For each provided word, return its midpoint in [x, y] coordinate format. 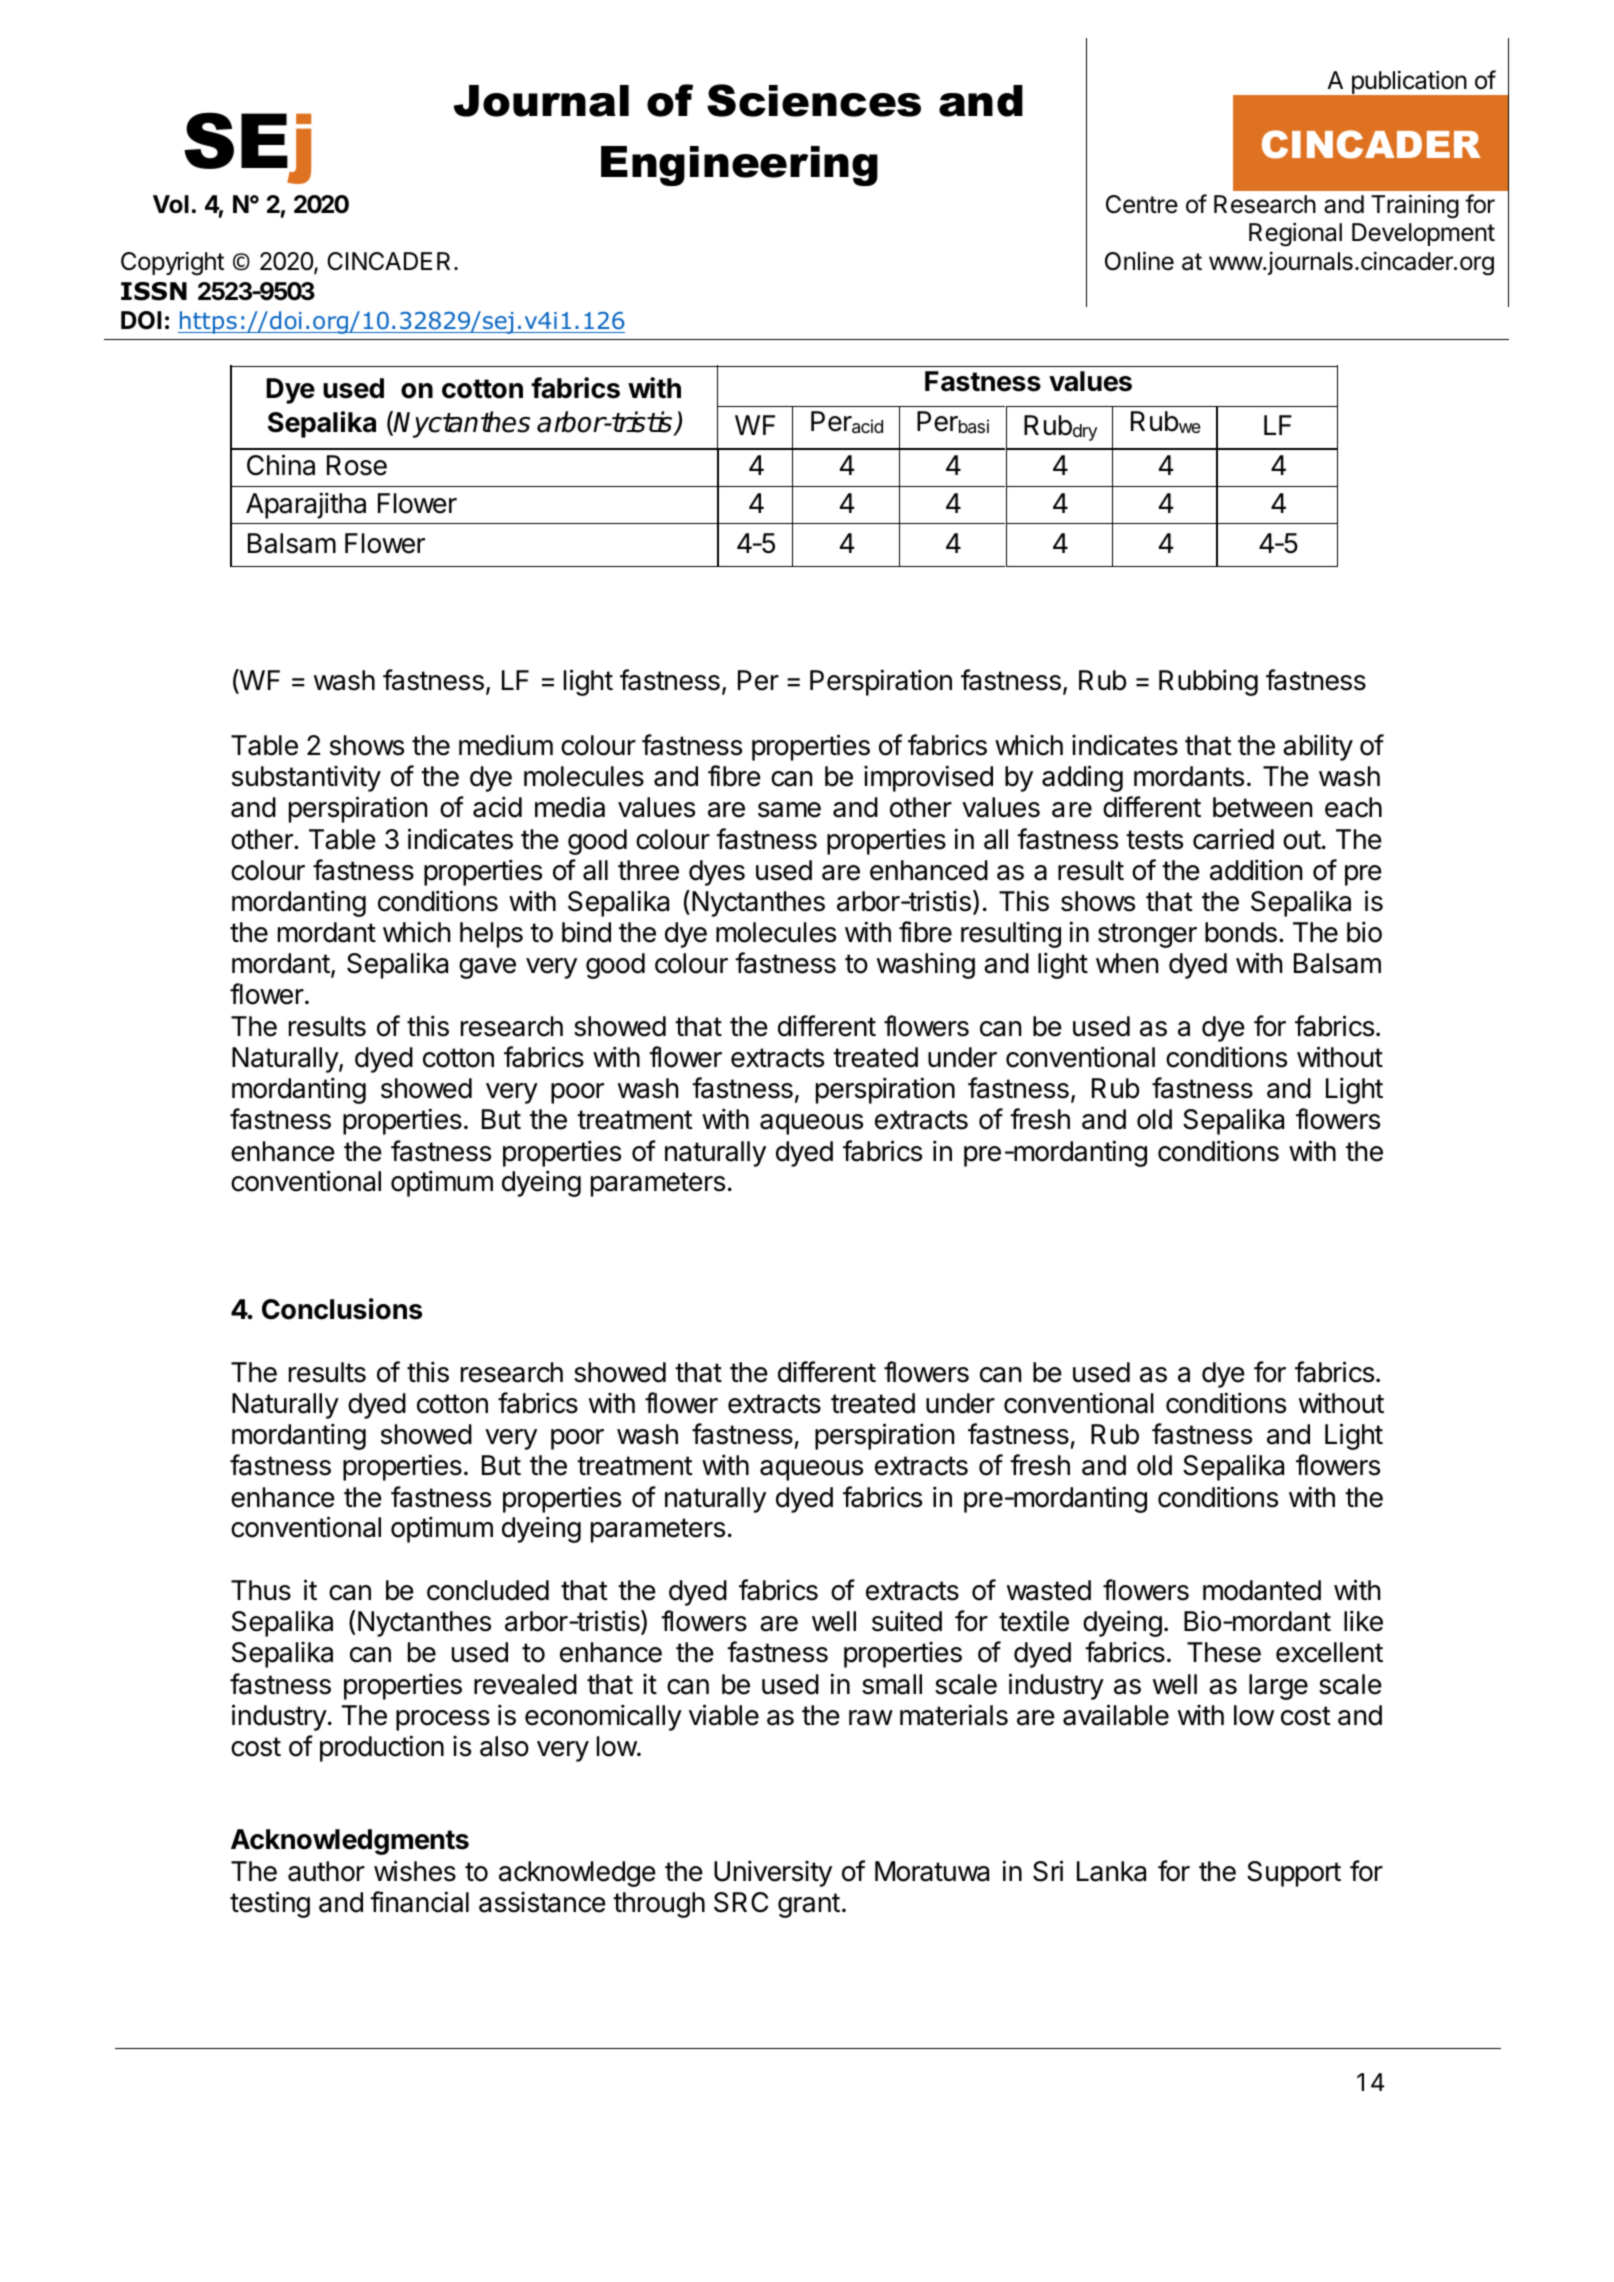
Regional [1295, 234]
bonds [1241, 932]
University [773, 1873]
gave [487, 968]
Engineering [739, 166]
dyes [717, 873]
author [326, 1871]
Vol [171, 204]
